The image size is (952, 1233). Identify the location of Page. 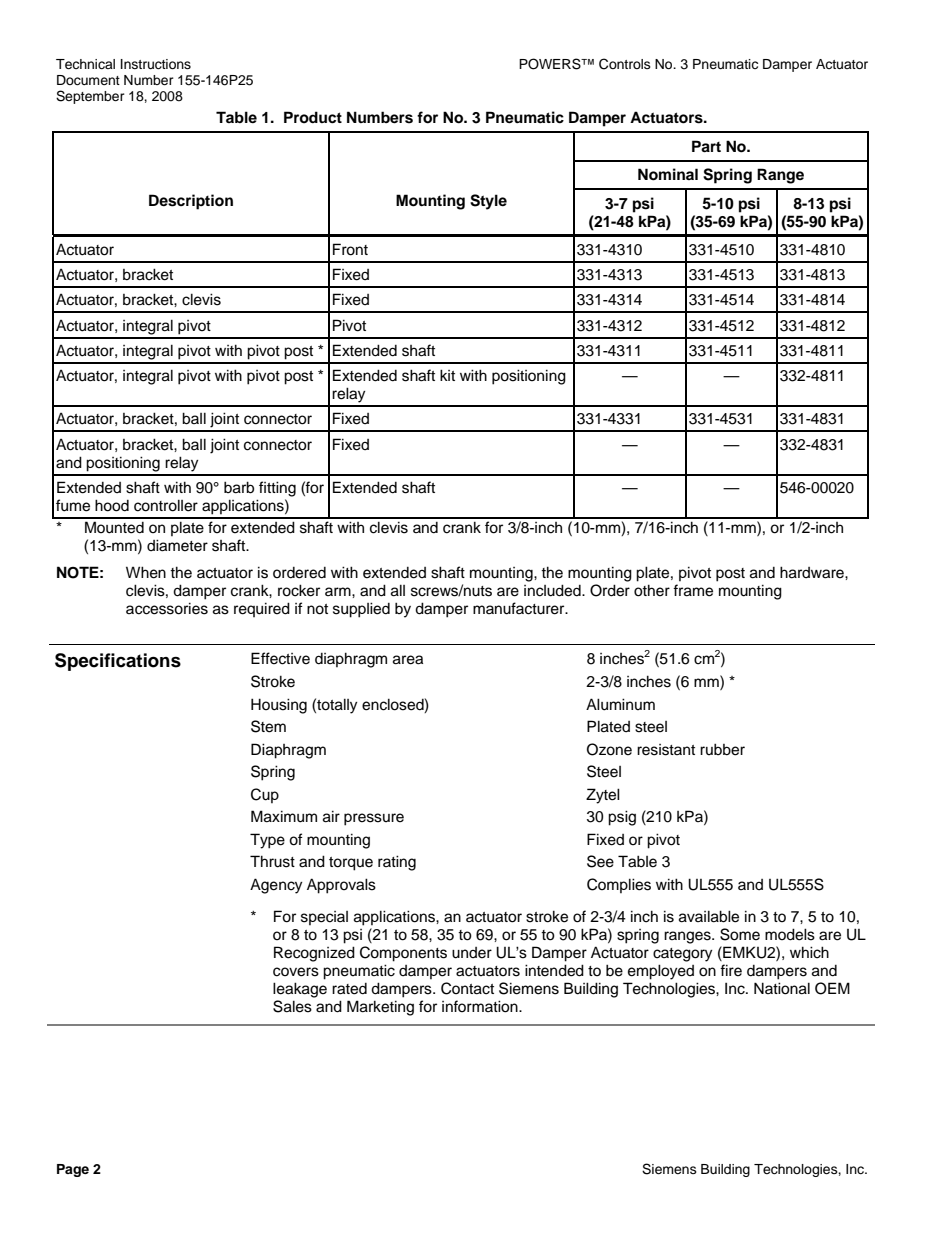
(73, 1170).
